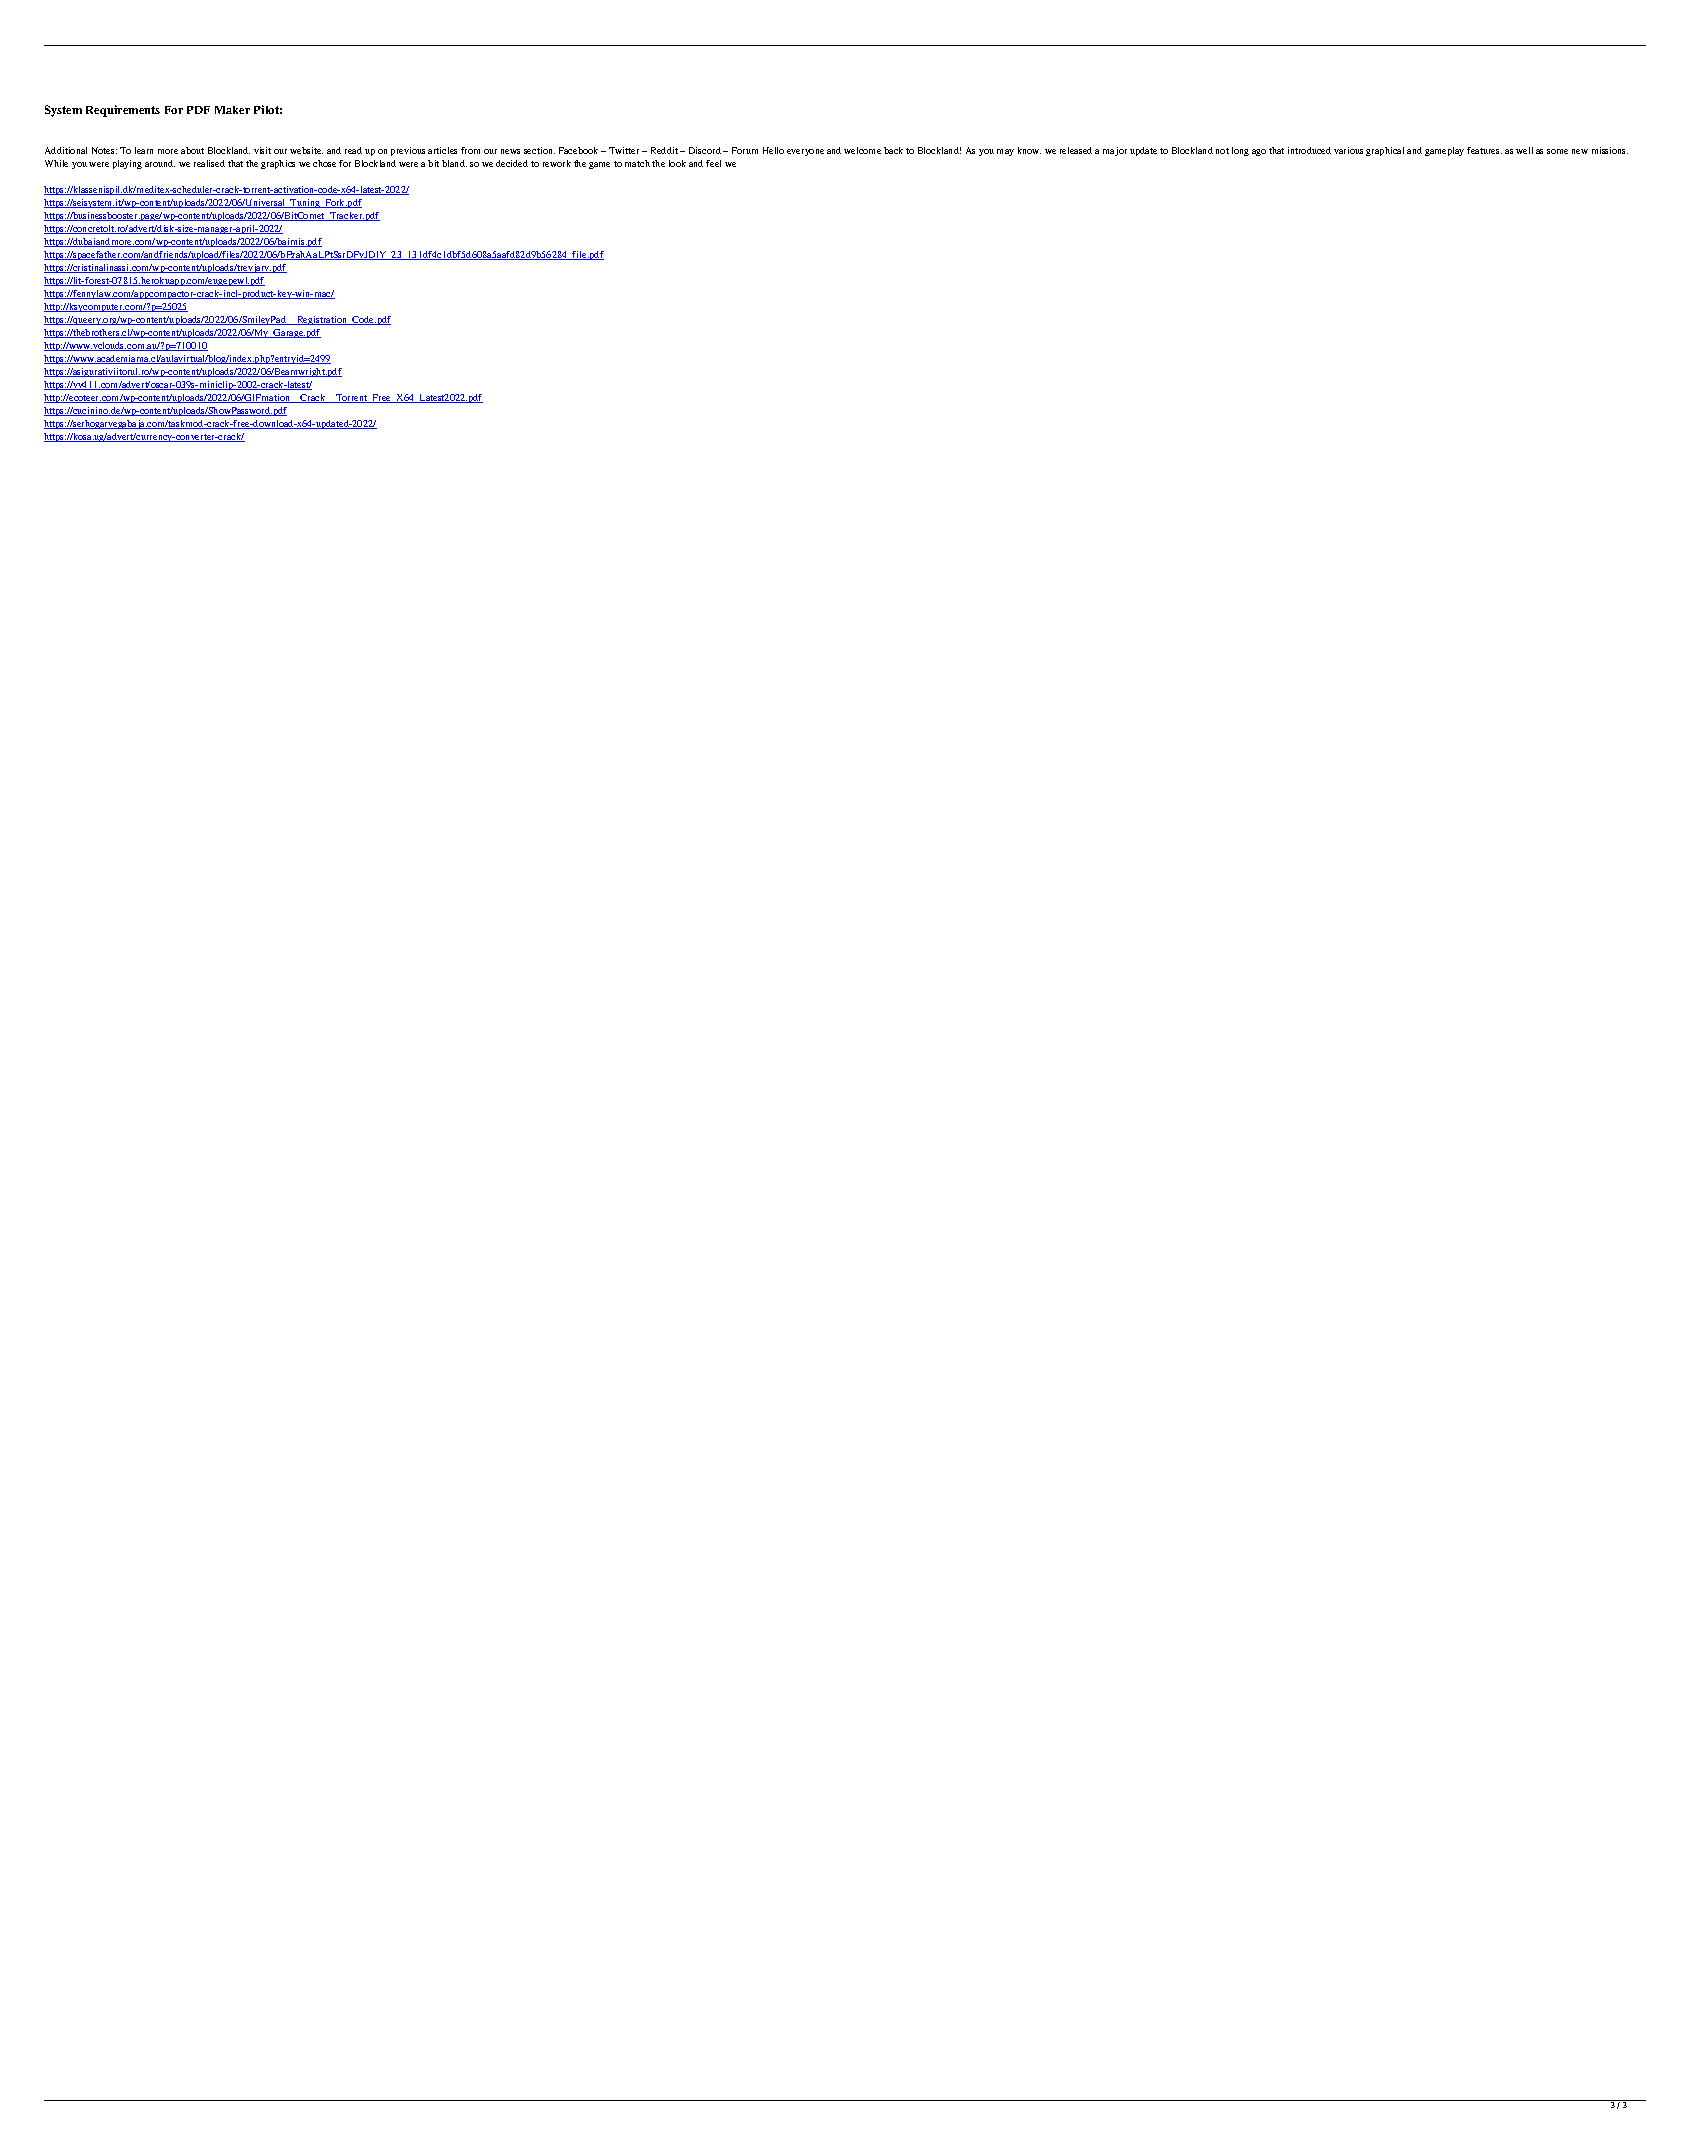 Image resolution: width=1690 pixels, height=2130 pixels. Describe the element at coordinates (862, 150) in the screenshot. I see `welcome` at that location.
